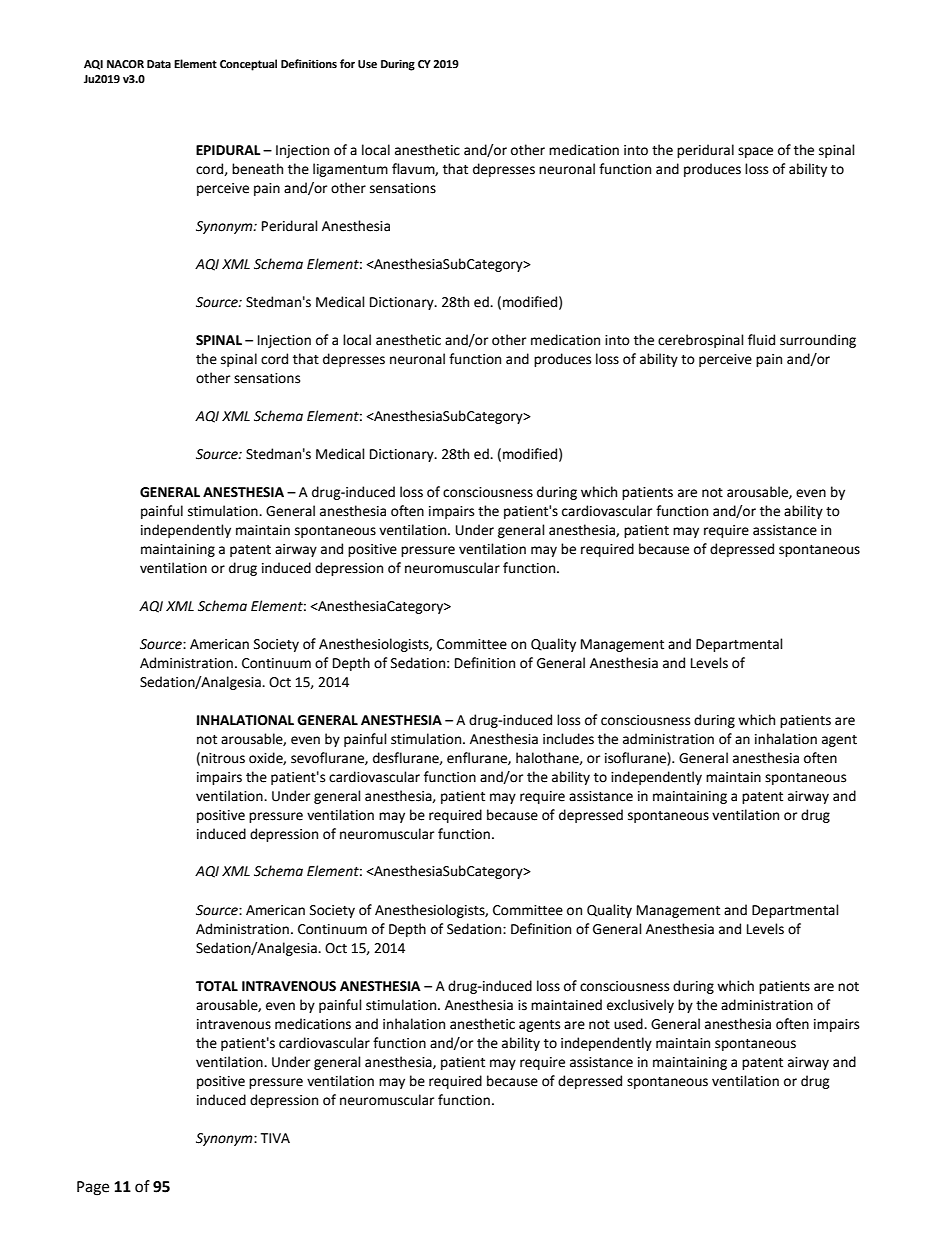 This page has width=952, height=1233. What do you see at coordinates (755, 152) in the page?
I see `space` at bounding box center [755, 152].
